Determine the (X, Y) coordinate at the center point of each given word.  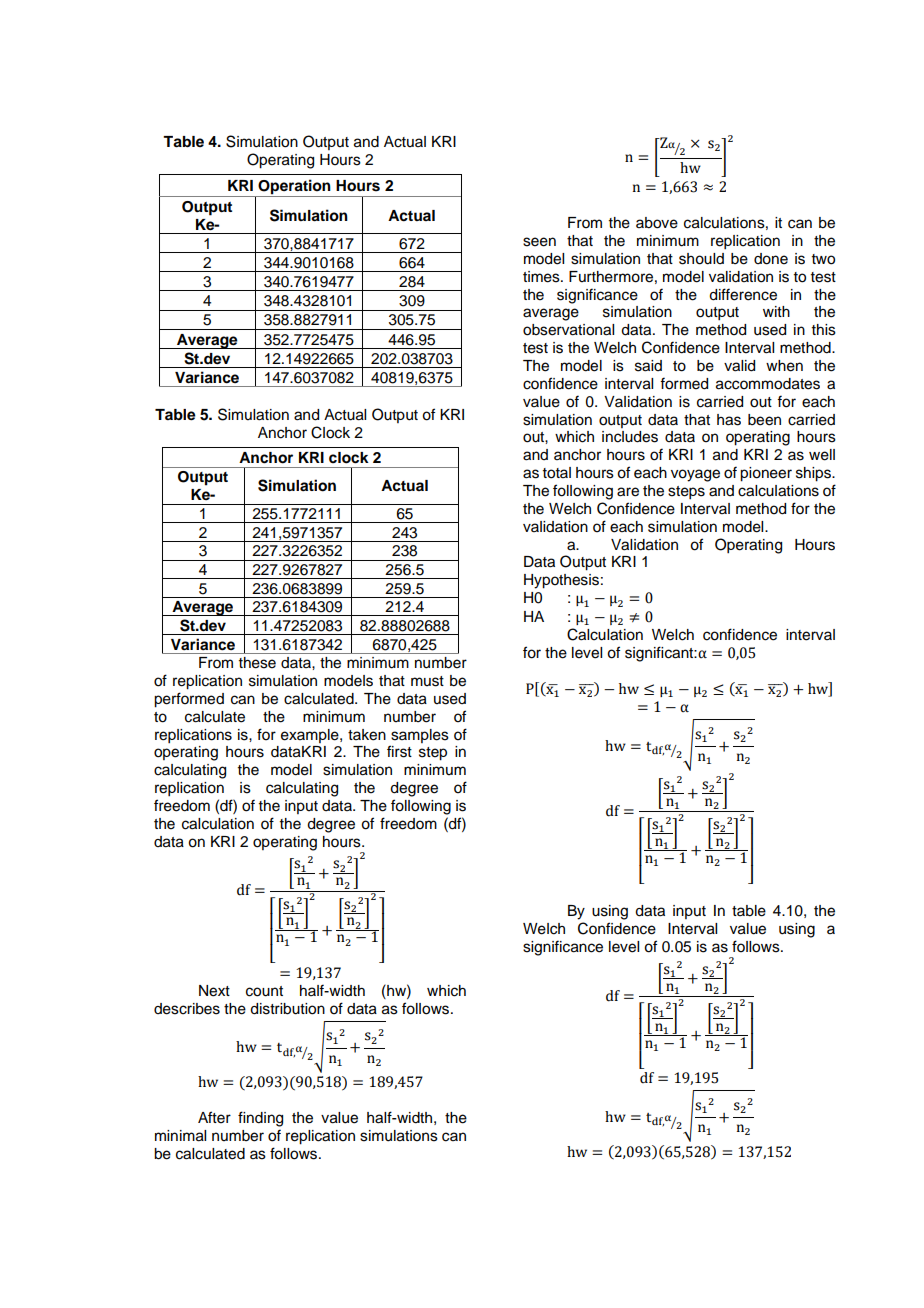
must (427, 681)
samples (420, 736)
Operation (294, 188)
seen (539, 242)
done (771, 259)
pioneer (766, 474)
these (257, 663)
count (264, 991)
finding (260, 1119)
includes (630, 437)
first (399, 751)
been (764, 420)
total (557, 473)
